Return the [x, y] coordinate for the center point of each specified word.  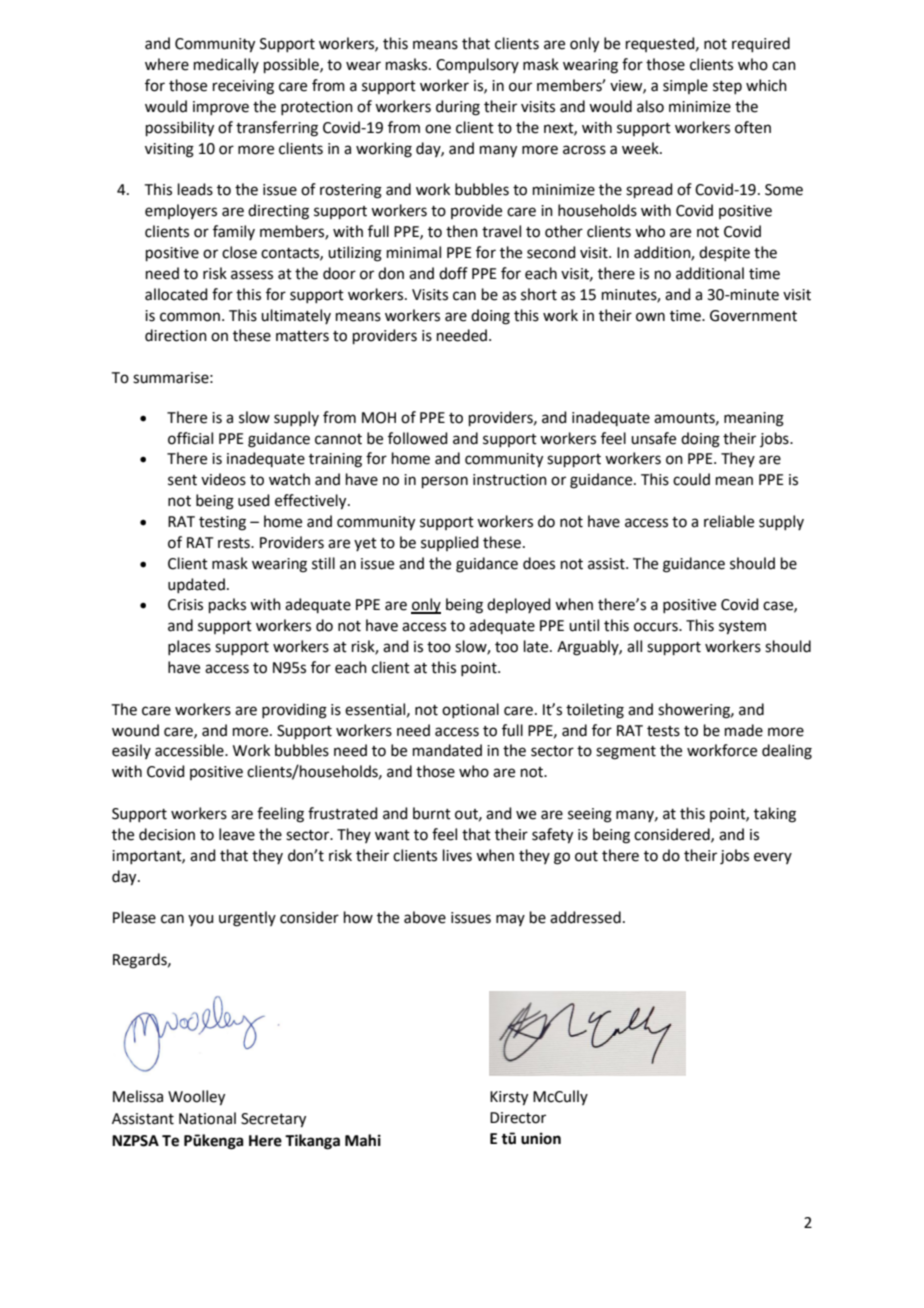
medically [226, 65]
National [207, 1118]
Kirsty [509, 1098]
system [742, 628]
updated [196, 585]
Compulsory [477, 65]
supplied [450, 543]
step [727, 87]
